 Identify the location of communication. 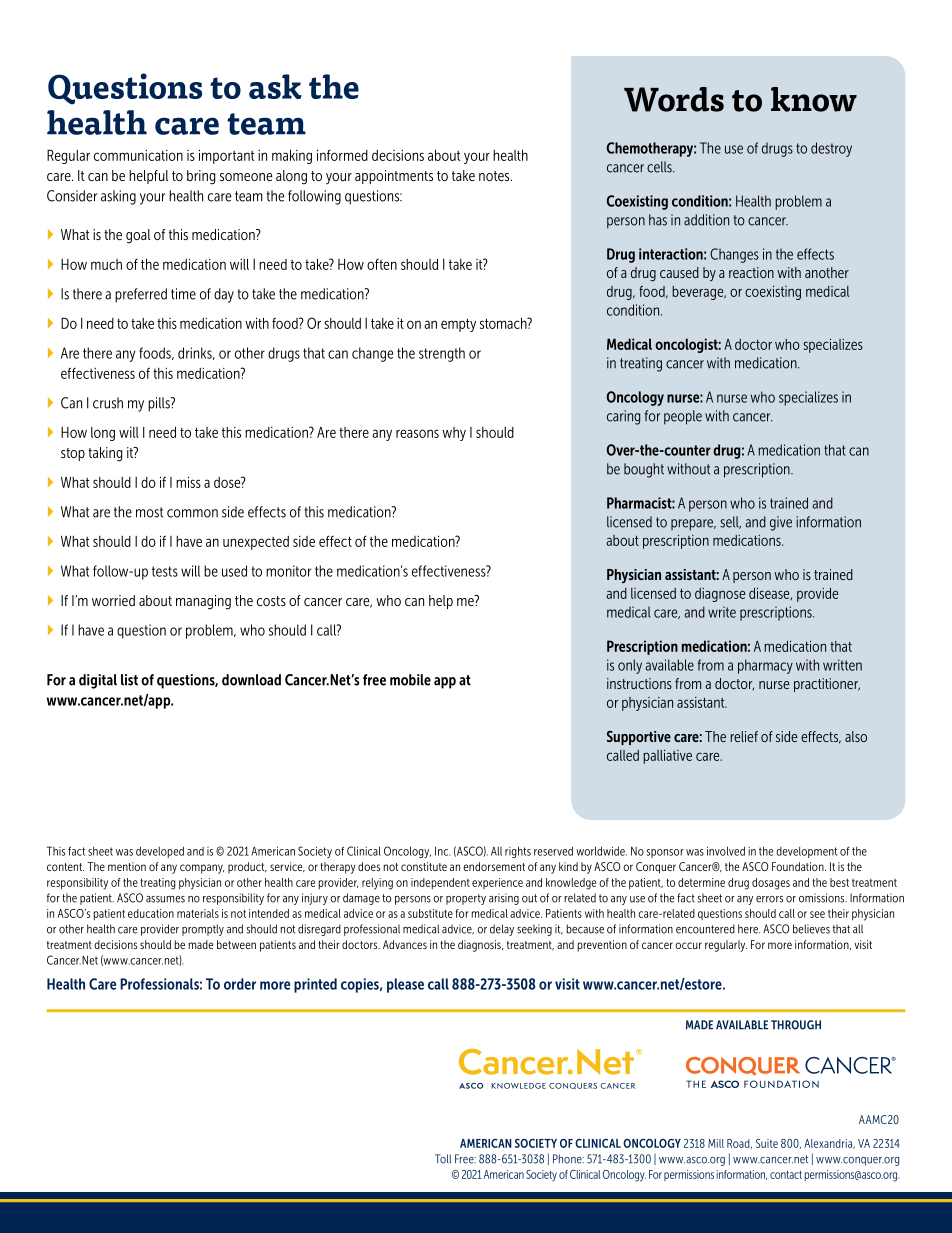
(138, 155).
